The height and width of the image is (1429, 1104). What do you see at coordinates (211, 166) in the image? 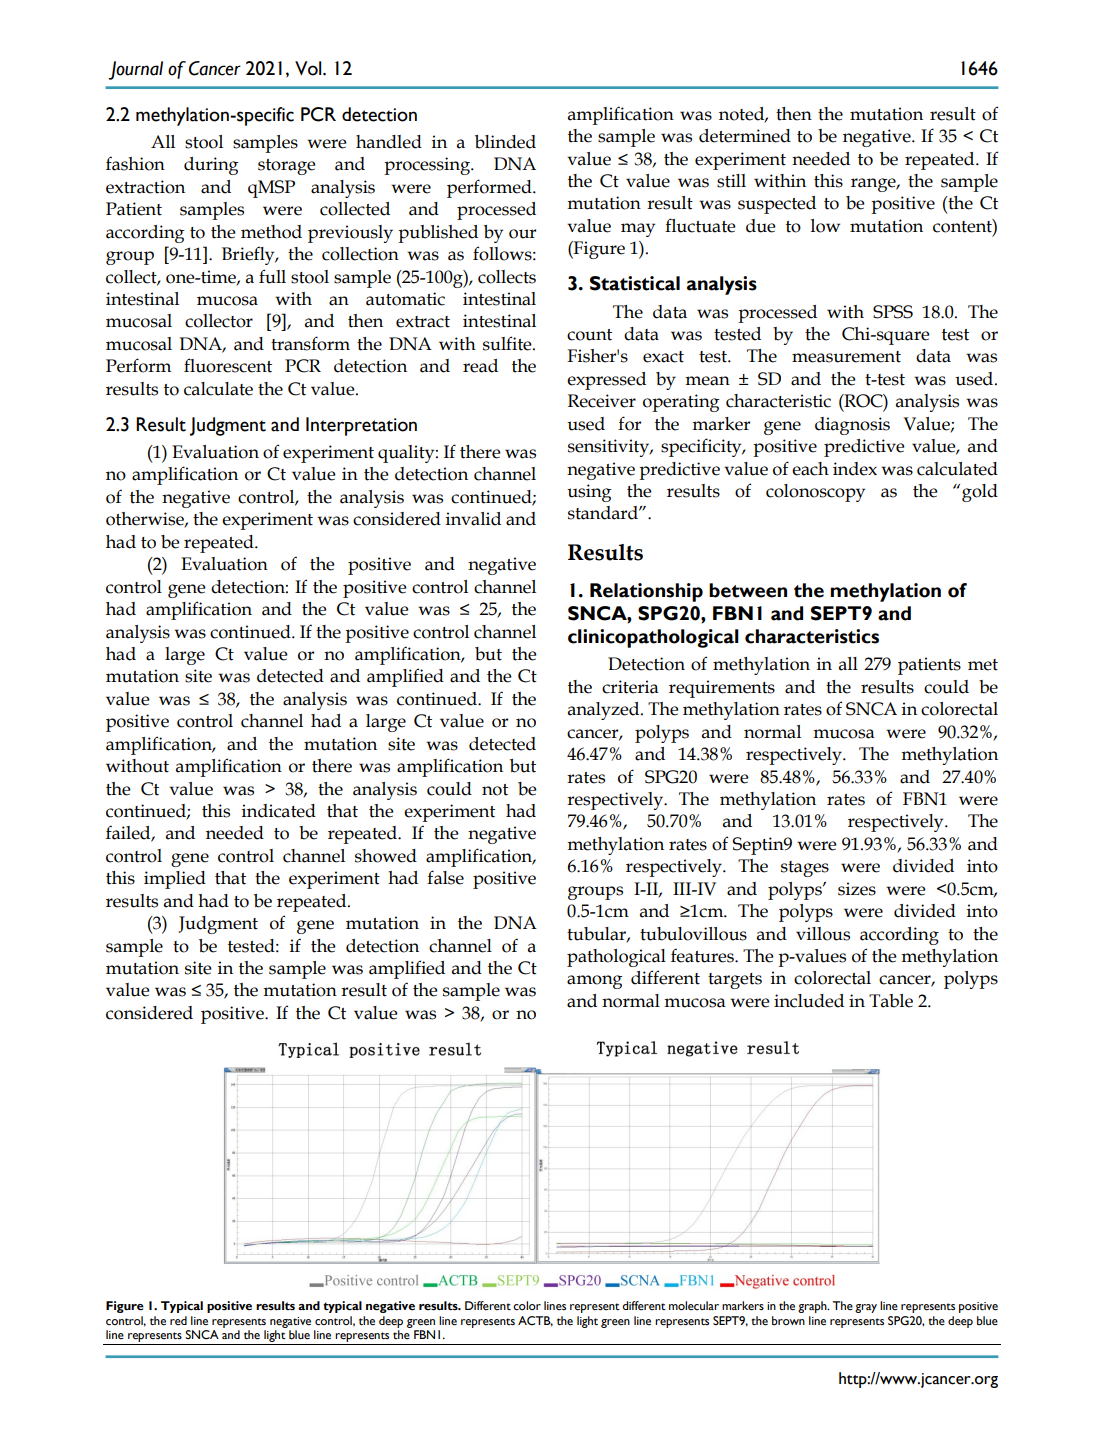
I see `during` at bounding box center [211, 166].
